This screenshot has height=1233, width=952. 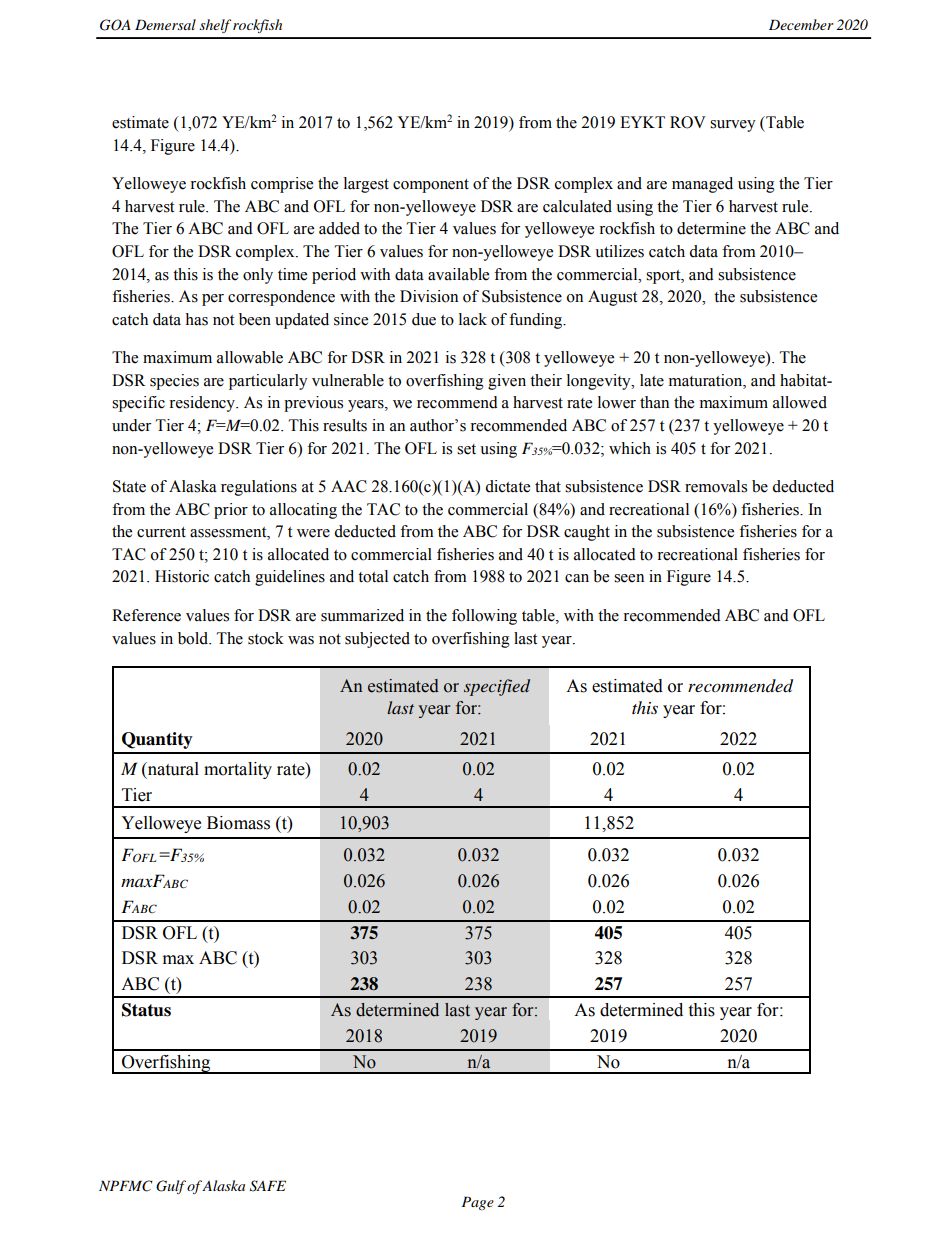 What do you see at coordinates (431, 186) in the screenshot?
I see `component` at bounding box center [431, 186].
